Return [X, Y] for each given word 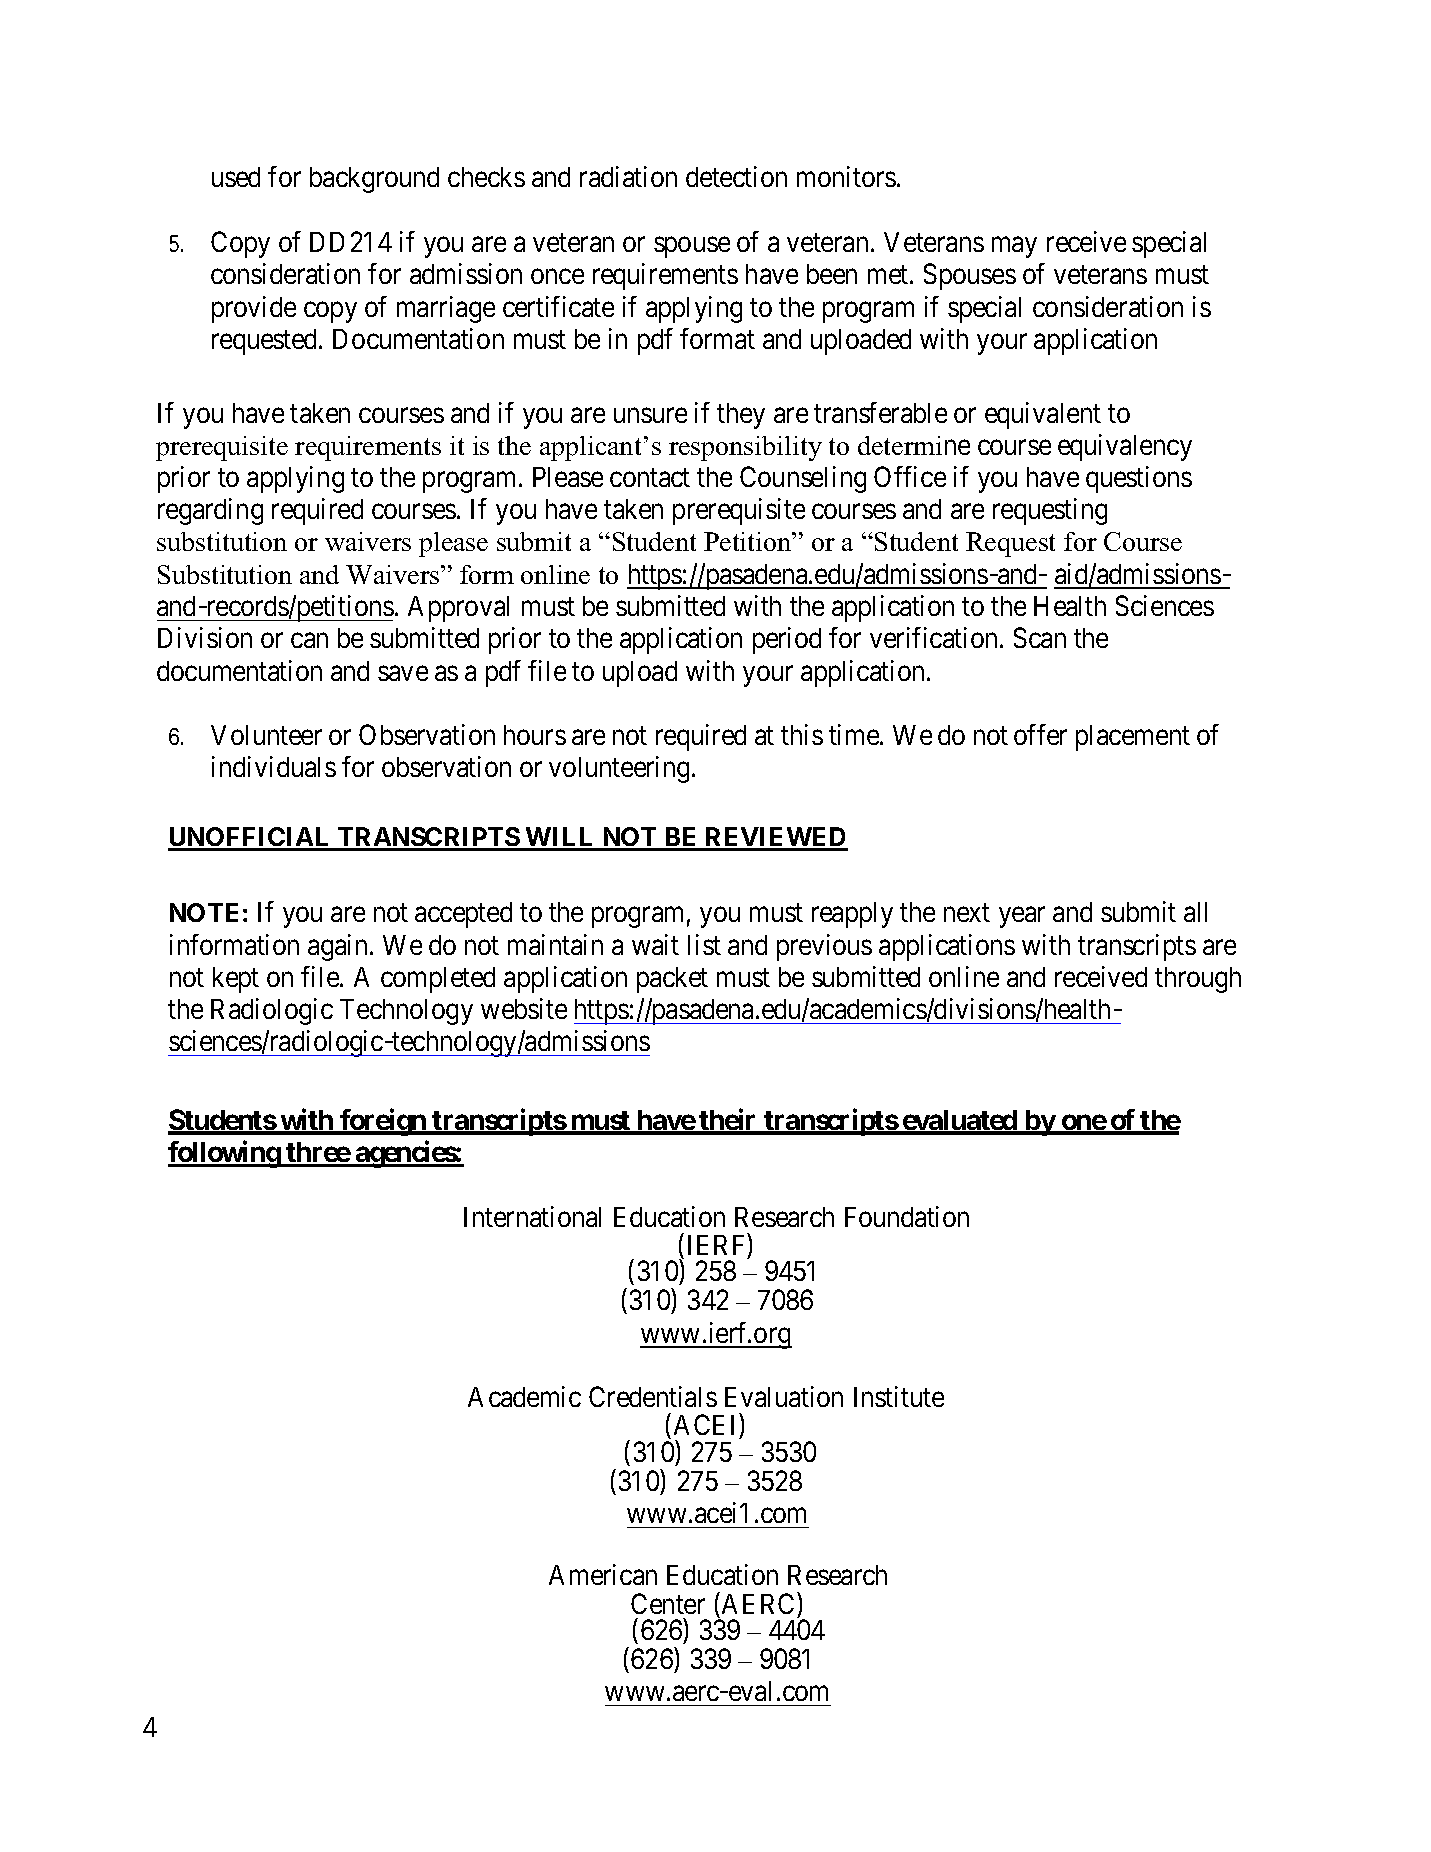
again [337, 947]
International [532, 1216]
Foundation [907, 1216]
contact [650, 478]
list [704, 944]
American [603, 1574]
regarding [210, 511]
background [374, 180]
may [1014, 247]
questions [1139, 479]
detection [736, 176]
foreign [383, 1122]
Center [668, 1603]
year [1022, 917]
